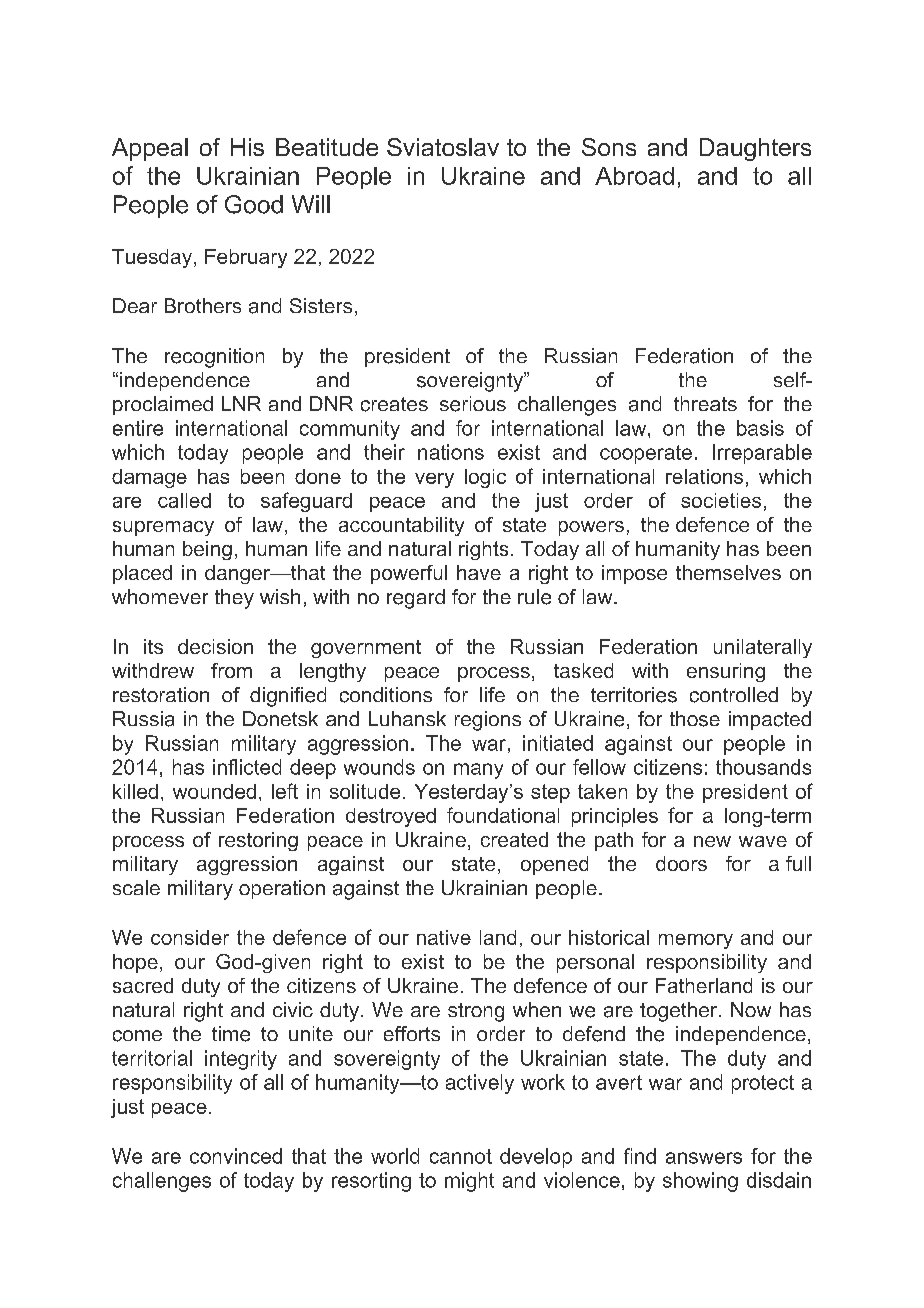 This document has height=1308, width=924. What do you see at coordinates (755, 149) in the document?
I see `Daughters` at bounding box center [755, 149].
